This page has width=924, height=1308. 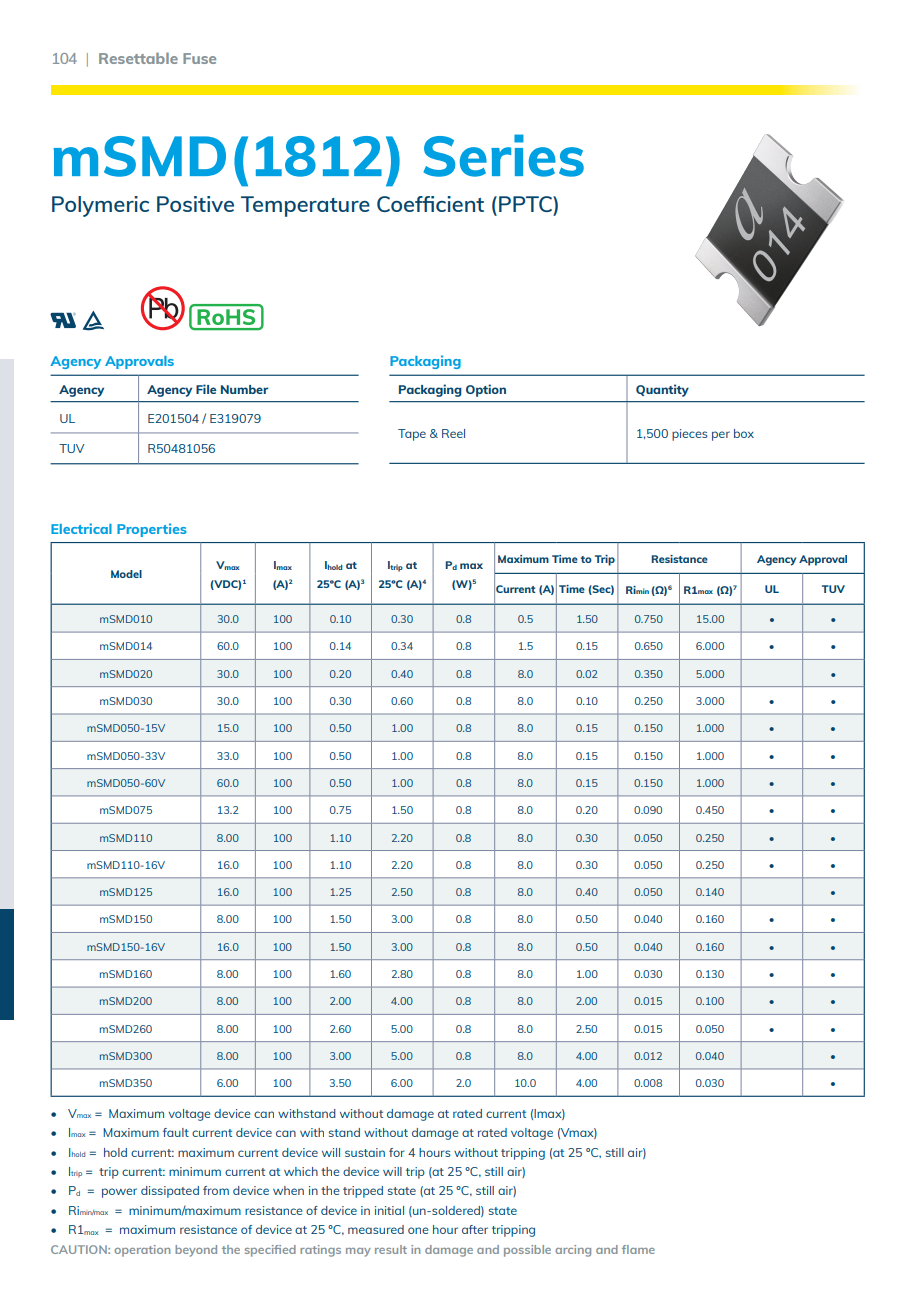 What do you see at coordinates (199, 58) in the page?
I see `Fuse` at bounding box center [199, 58].
